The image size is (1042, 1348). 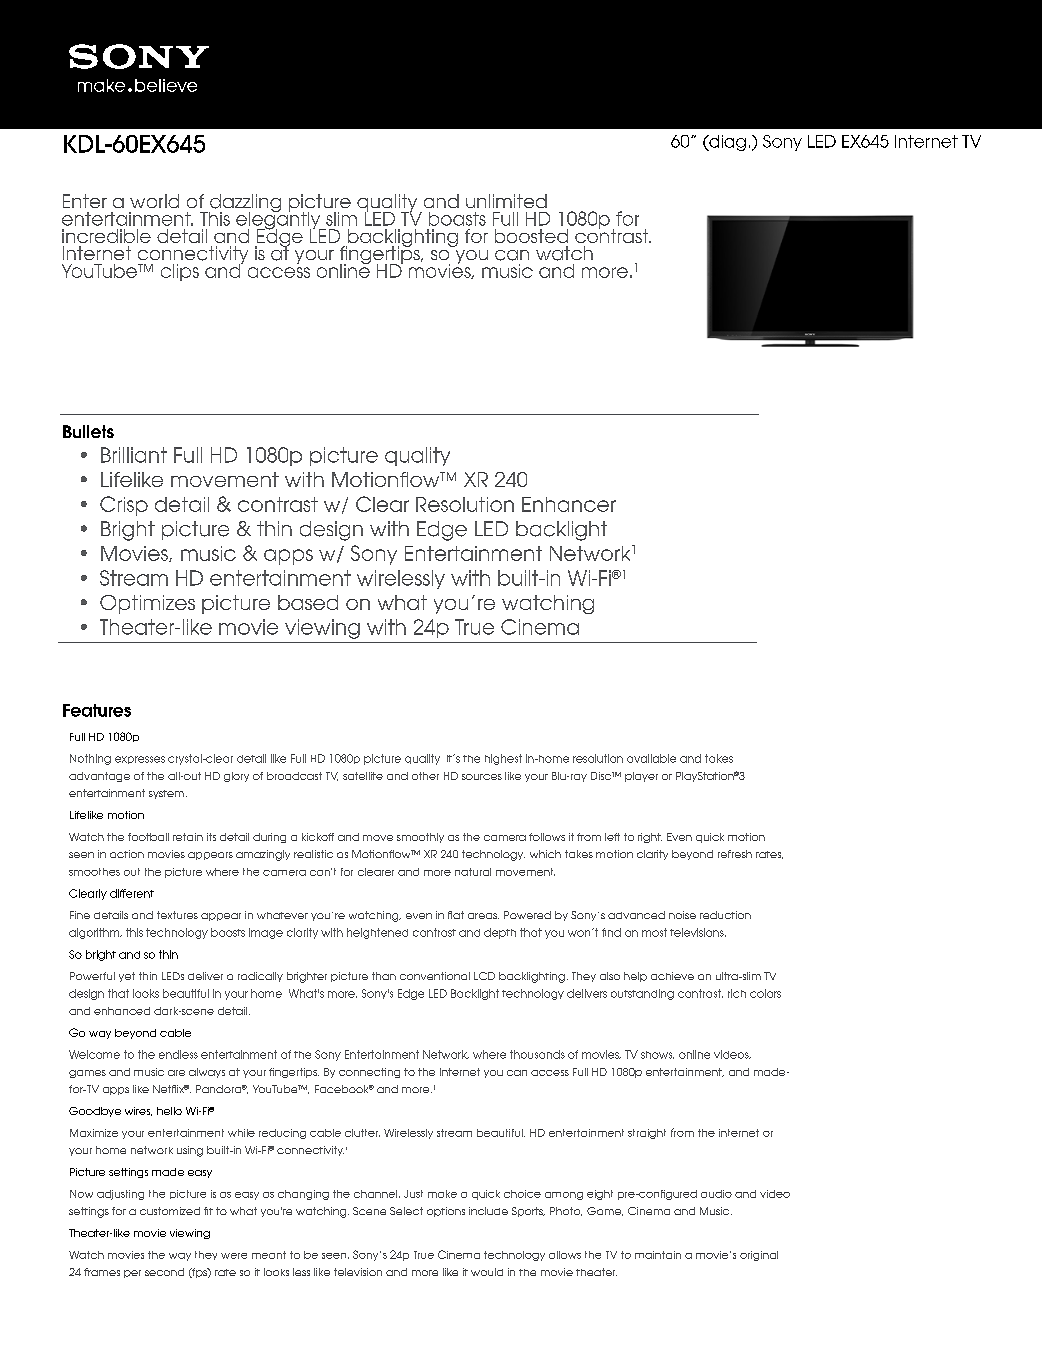 I want to click on smoothly, so click(x=420, y=838).
